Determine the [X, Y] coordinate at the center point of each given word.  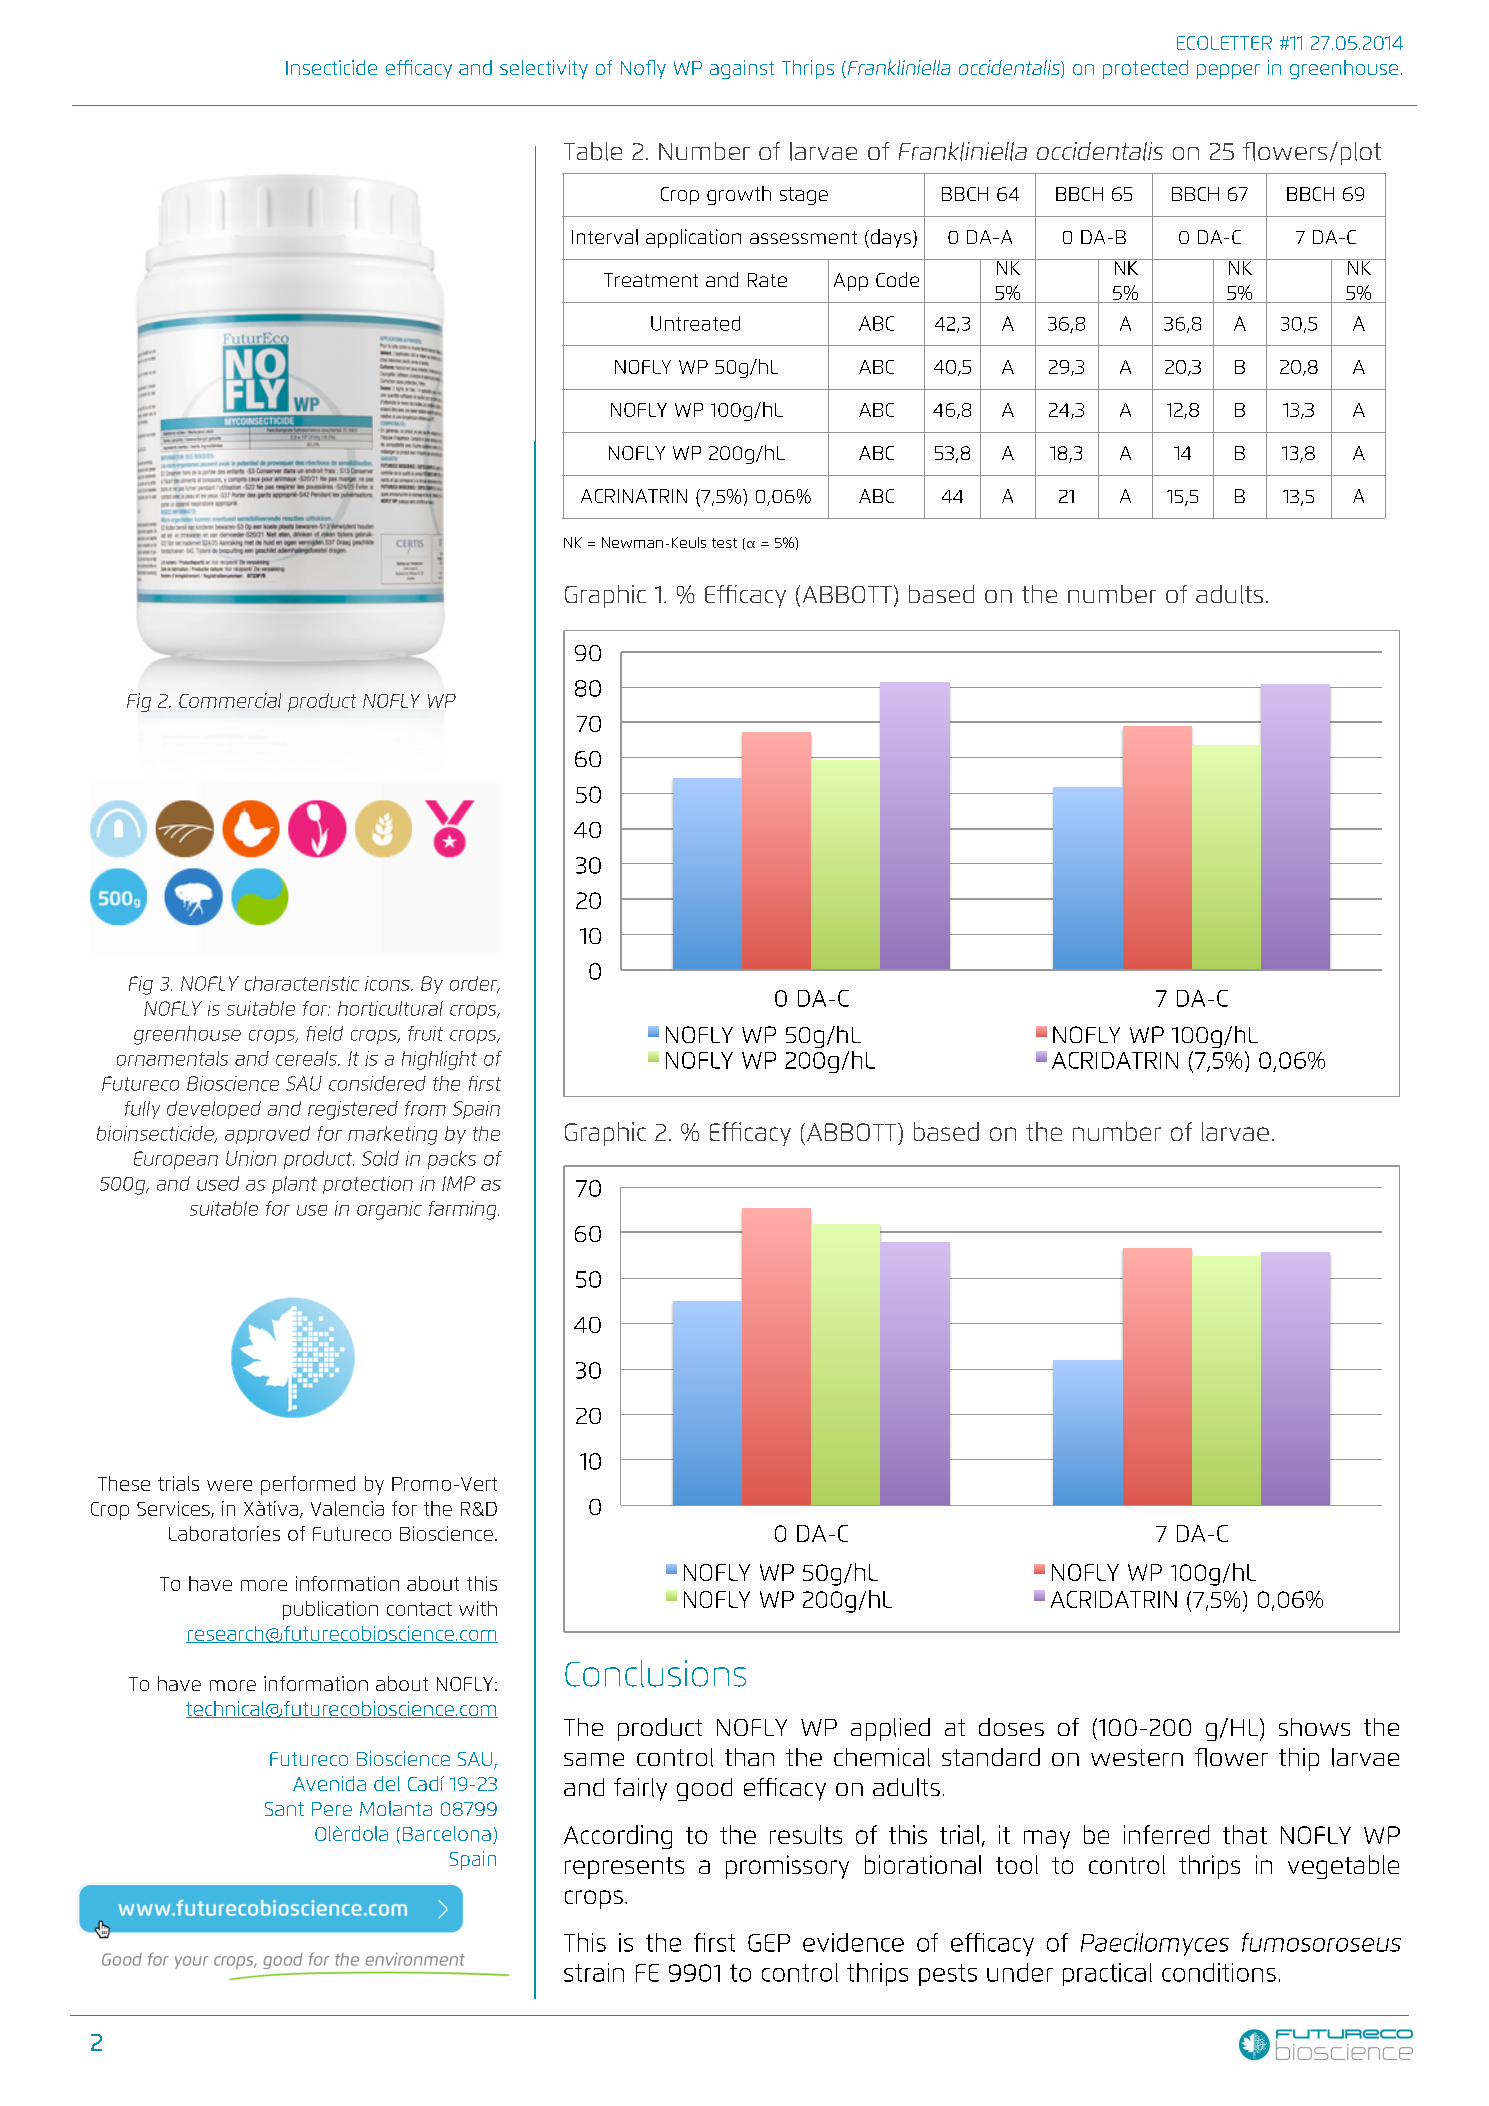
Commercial [230, 700]
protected [1145, 69]
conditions [1219, 1972]
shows [1314, 1727]
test [724, 543]
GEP [769, 1943]
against [742, 69]
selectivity [544, 69]
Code [897, 279]
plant [294, 1185]
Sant [284, 1809]
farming [464, 1210]
